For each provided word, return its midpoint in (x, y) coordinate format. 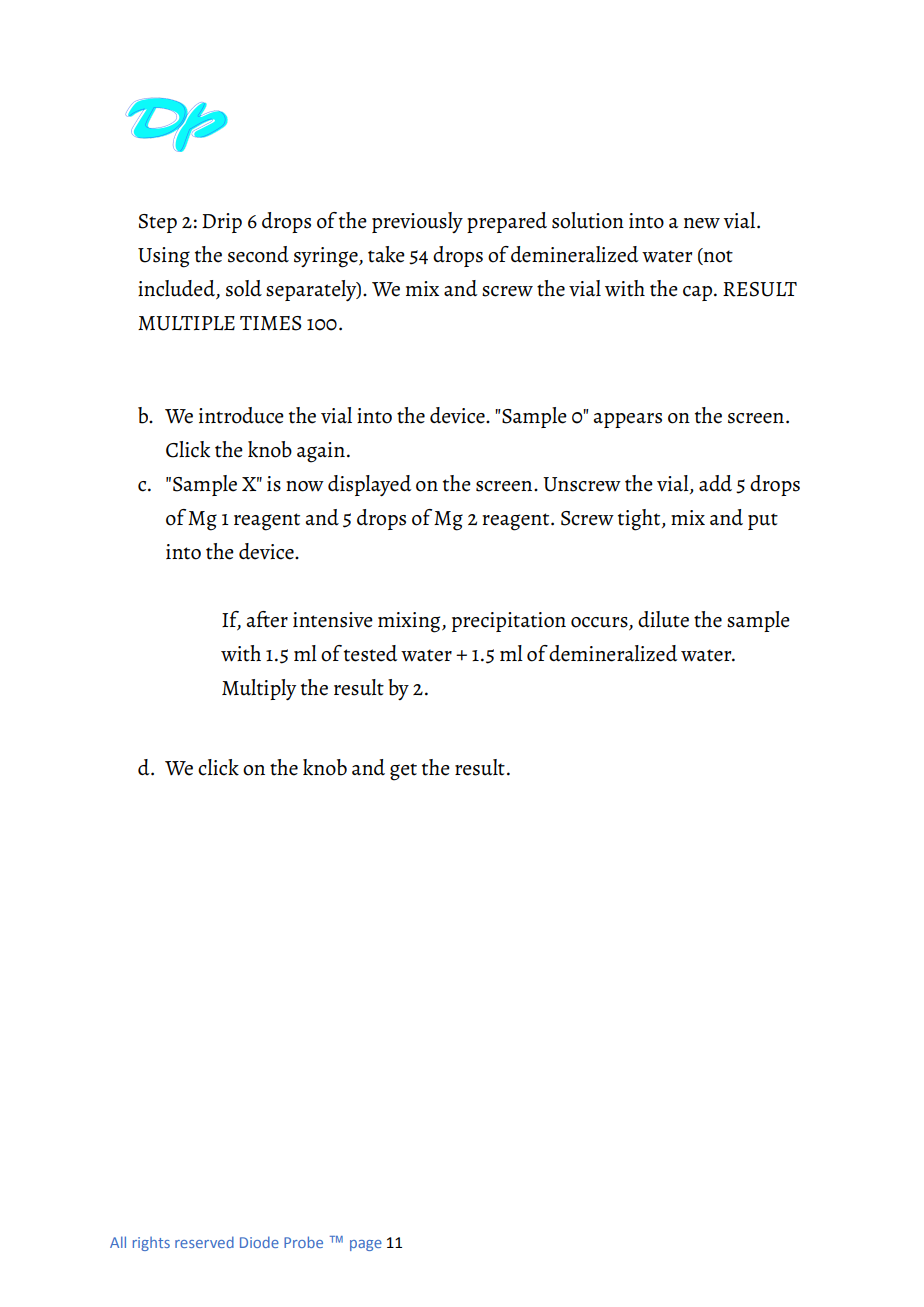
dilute (663, 619)
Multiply (259, 689)
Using (164, 257)
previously (417, 222)
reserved (204, 1242)
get (403, 772)
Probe (303, 1242)
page (366, 1245)
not (717, 256)
